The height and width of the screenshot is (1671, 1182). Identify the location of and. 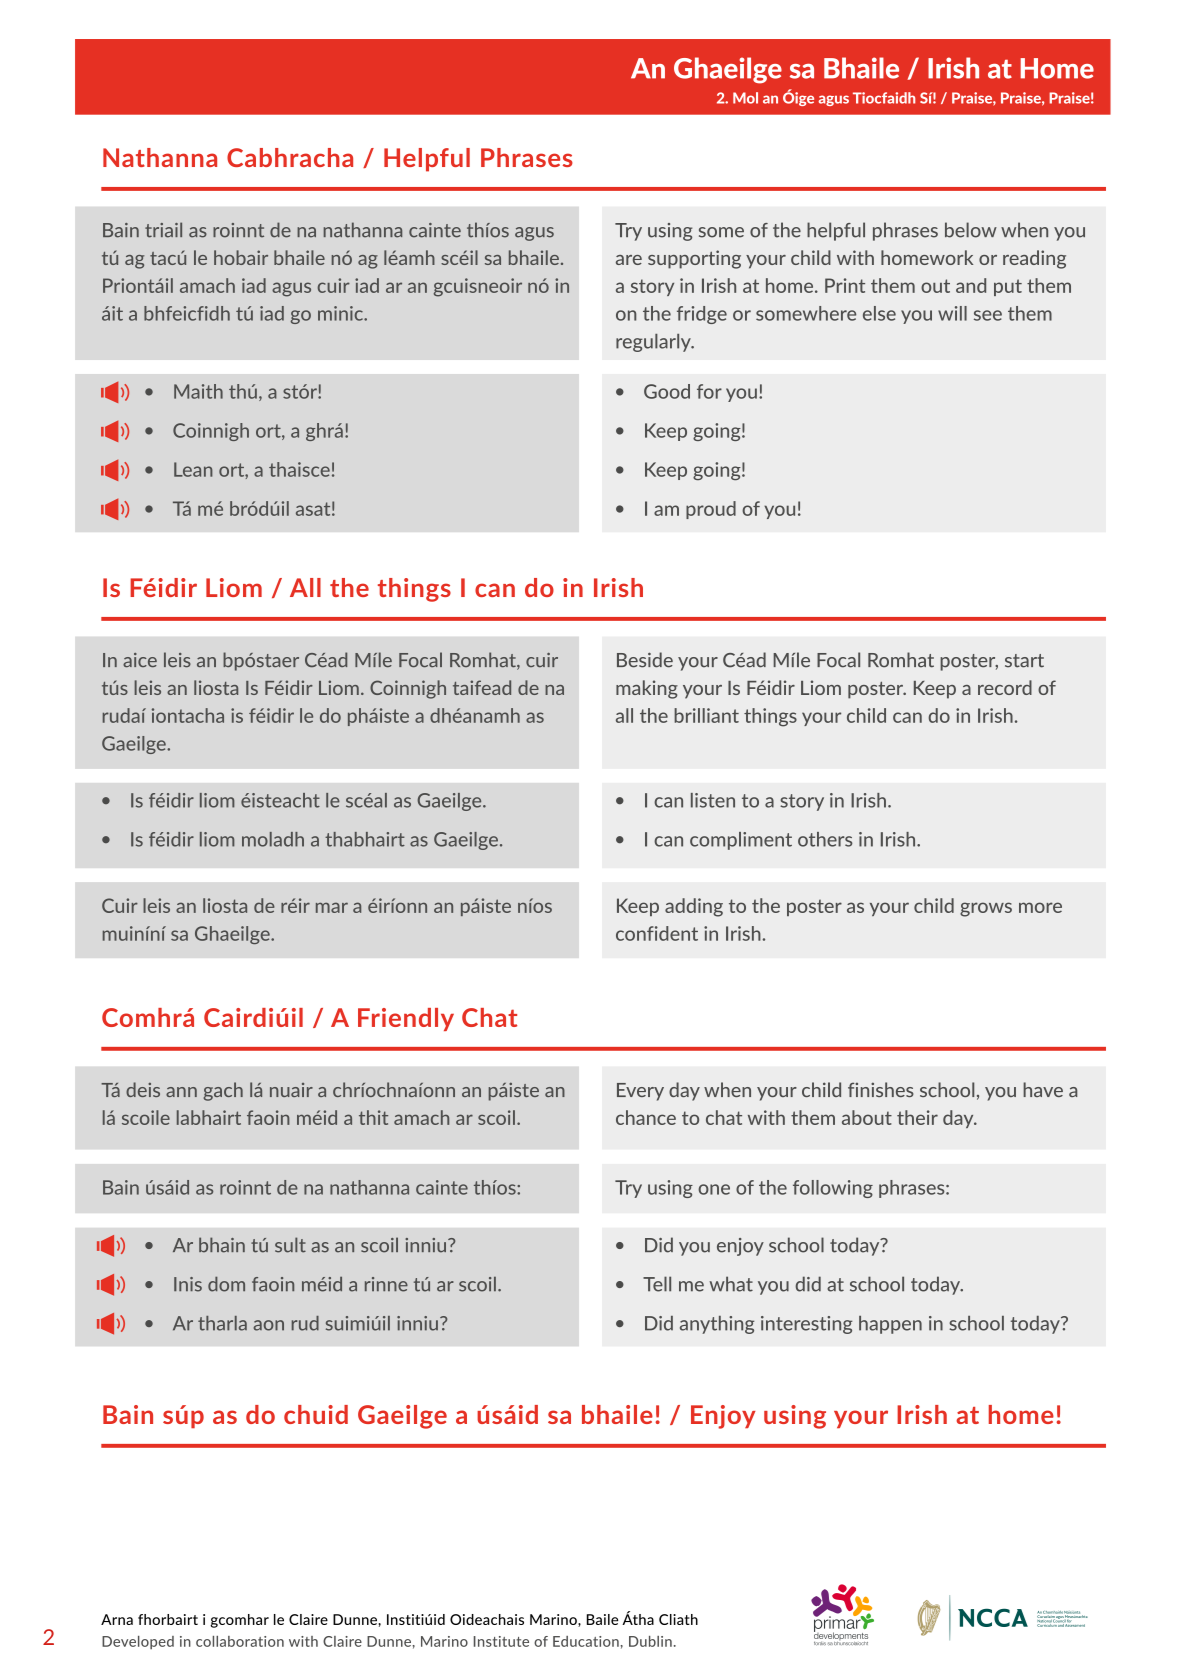
(971, 285).
